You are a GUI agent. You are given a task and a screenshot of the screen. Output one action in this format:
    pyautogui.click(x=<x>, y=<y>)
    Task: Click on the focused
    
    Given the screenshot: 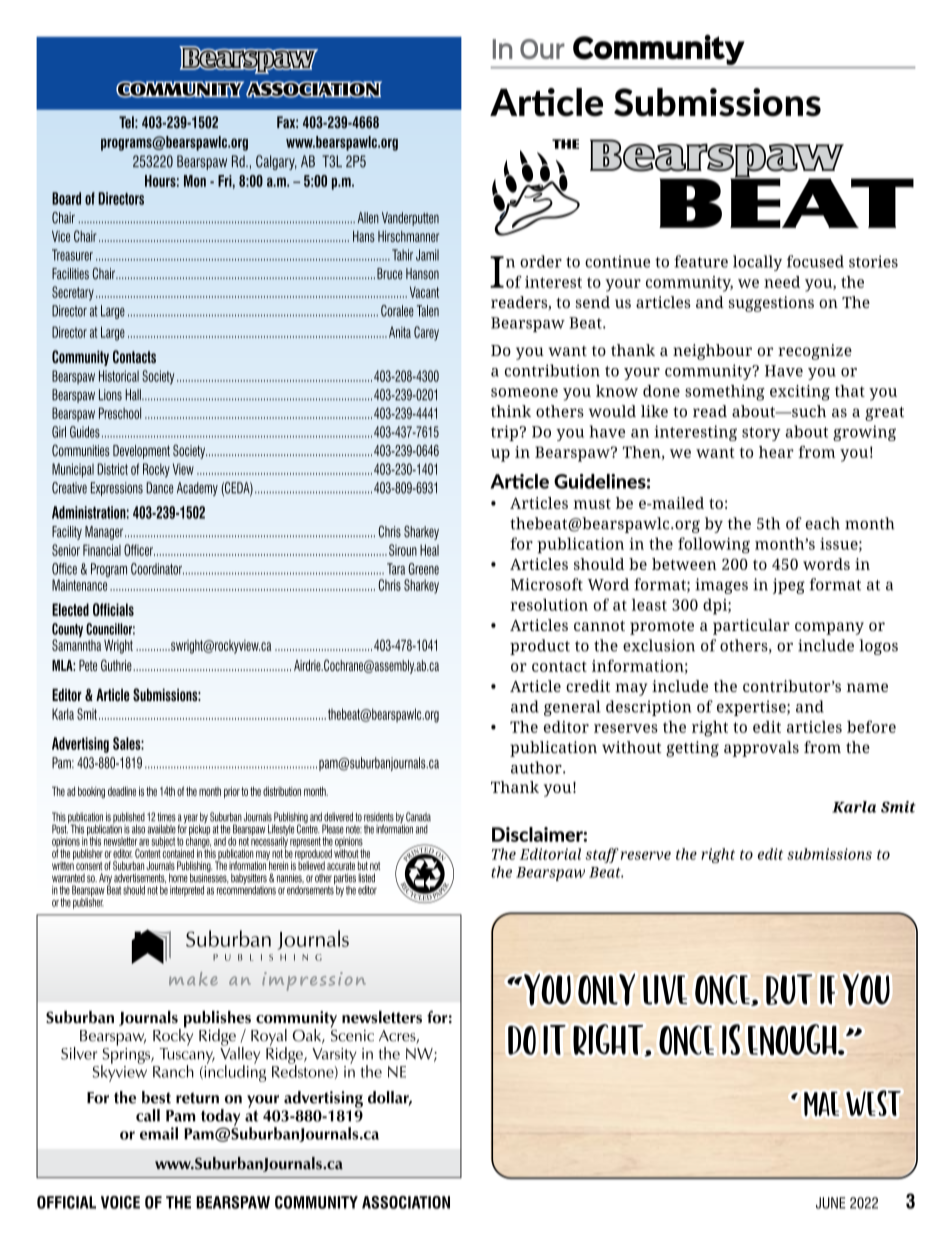 What is the action you would take?
    pyautogui.click(x=815, y=261)
